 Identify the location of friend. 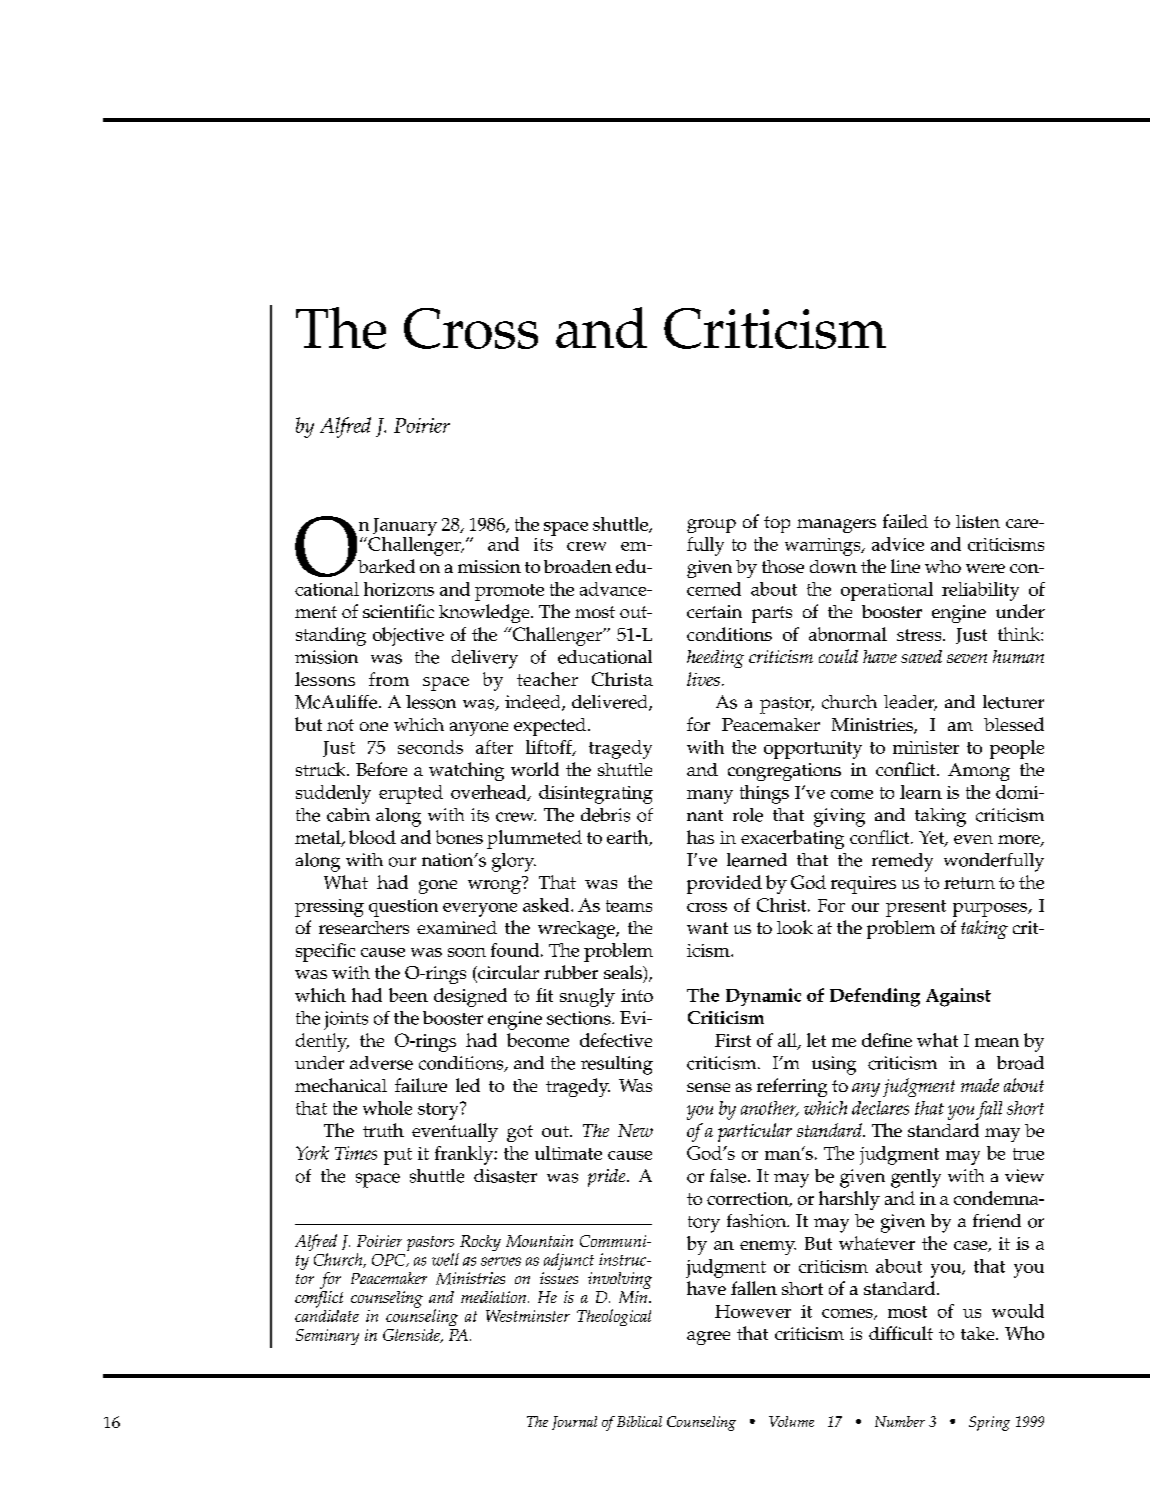
(997, 1221).
